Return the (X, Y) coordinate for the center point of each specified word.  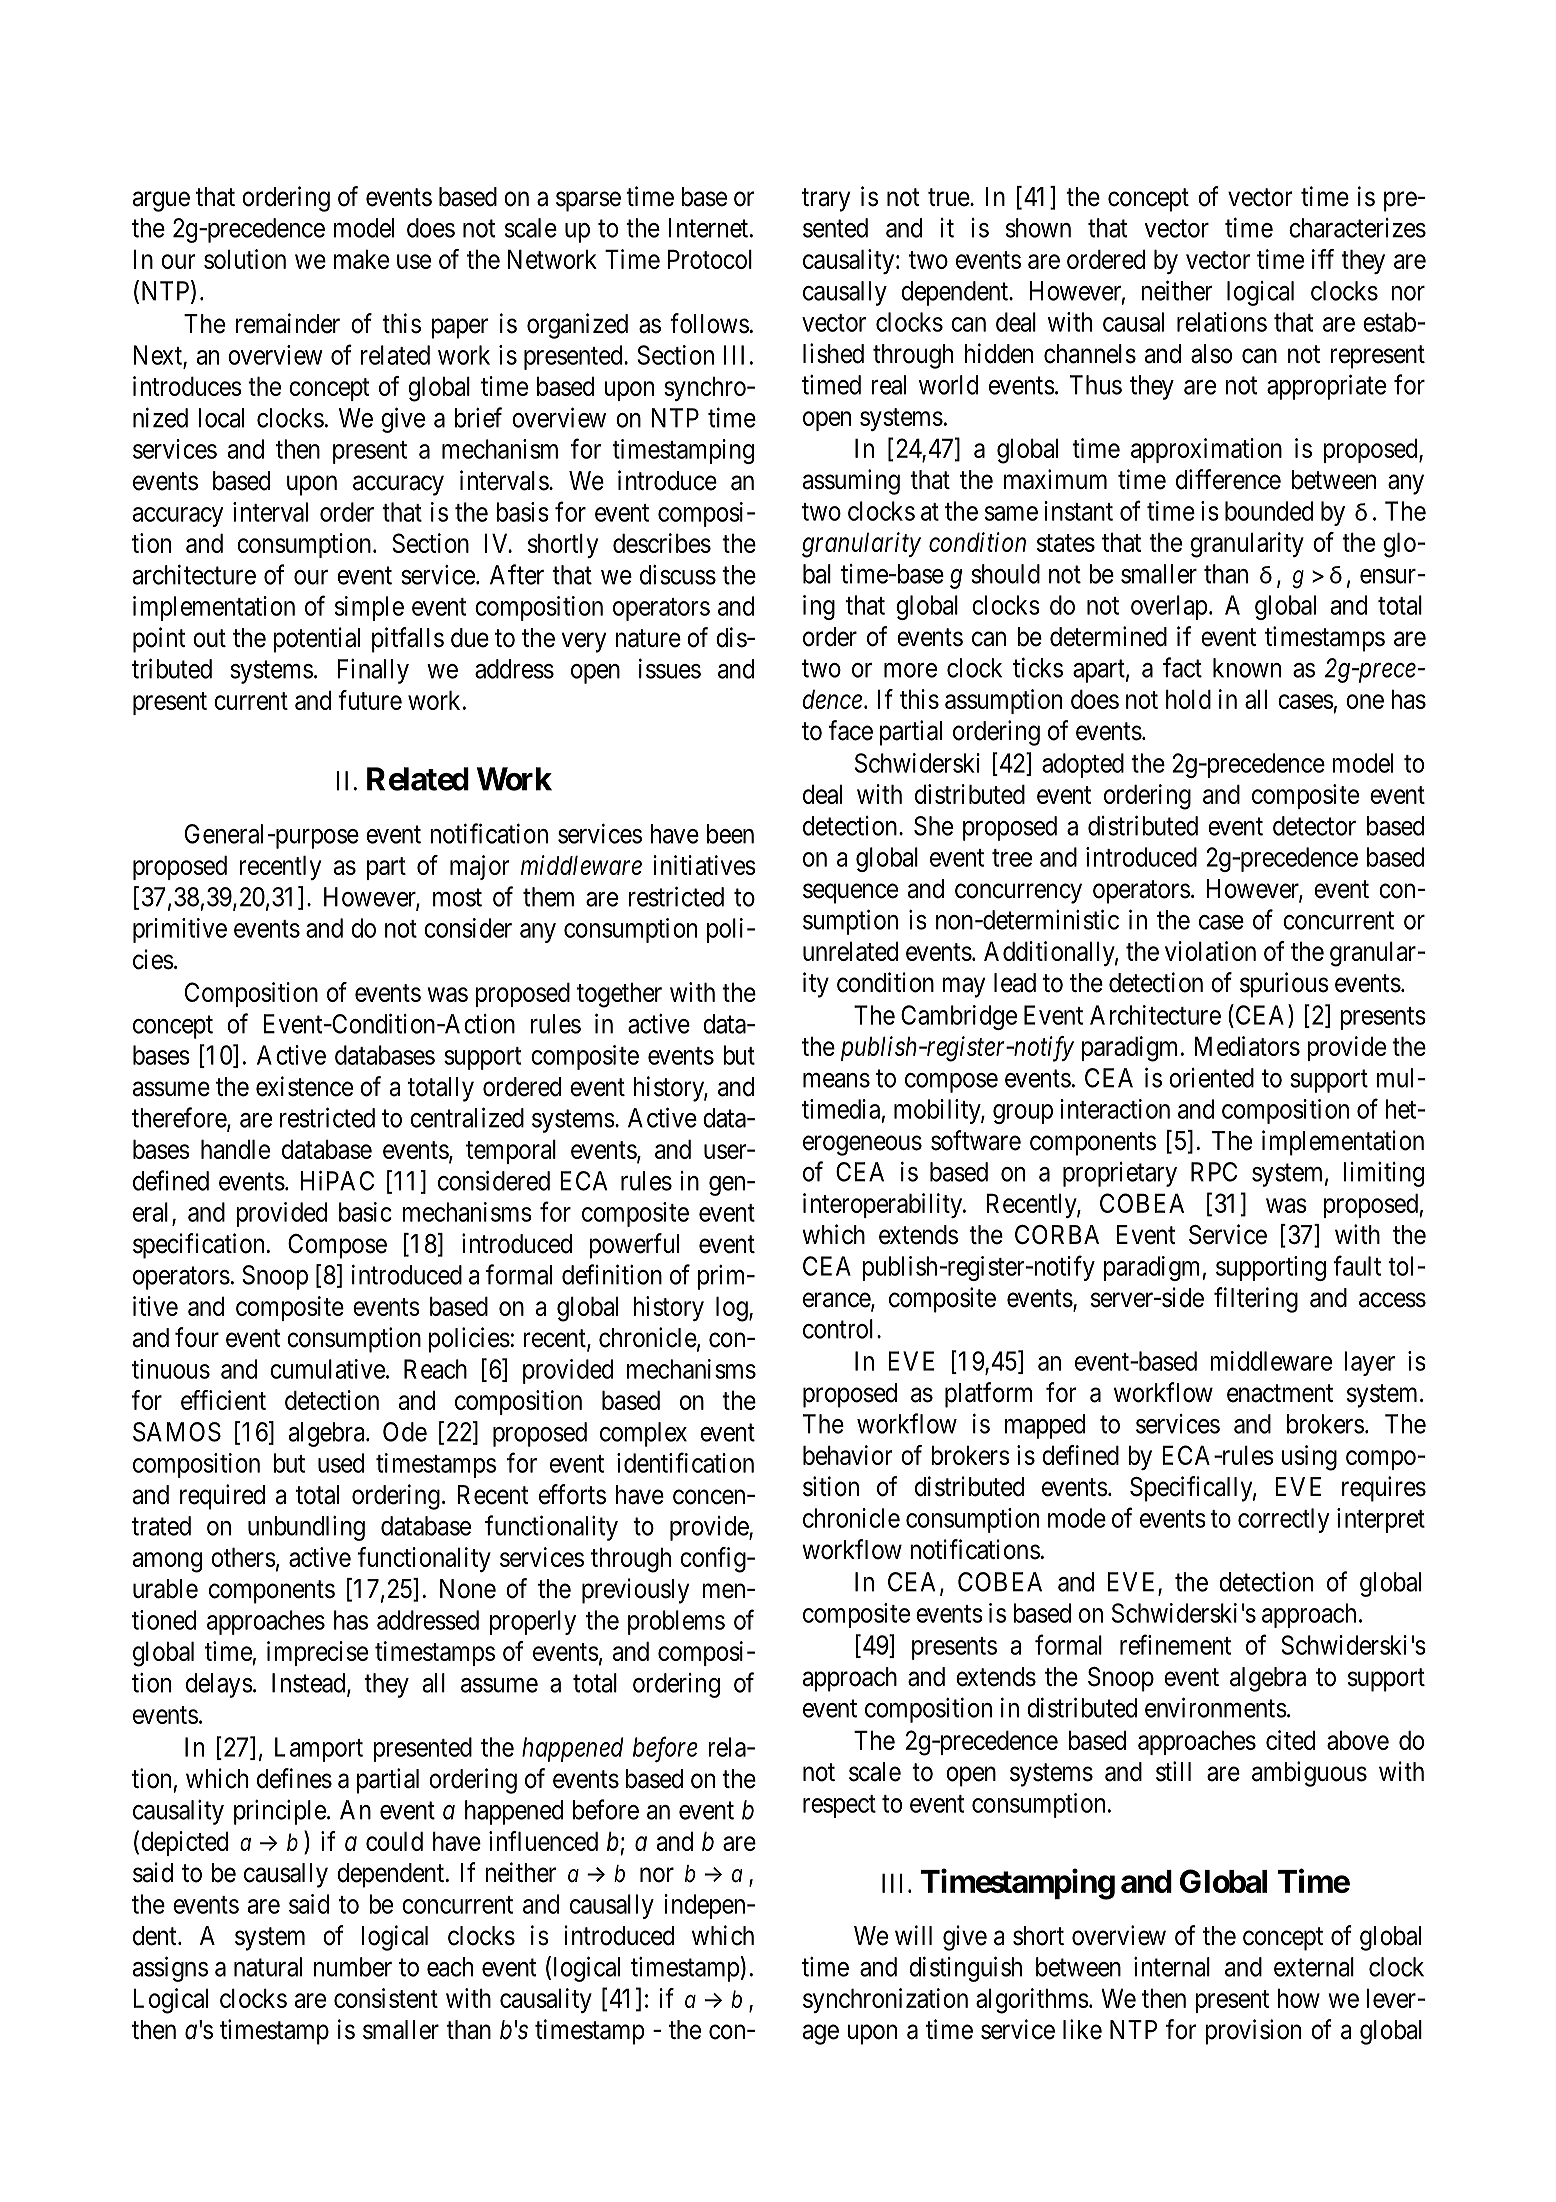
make (361, 259)
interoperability (884, 1205)
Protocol (710, 259)
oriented (1211, 1078)
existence (304, 1086)
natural (268, 1967)
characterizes (1357, 228)
